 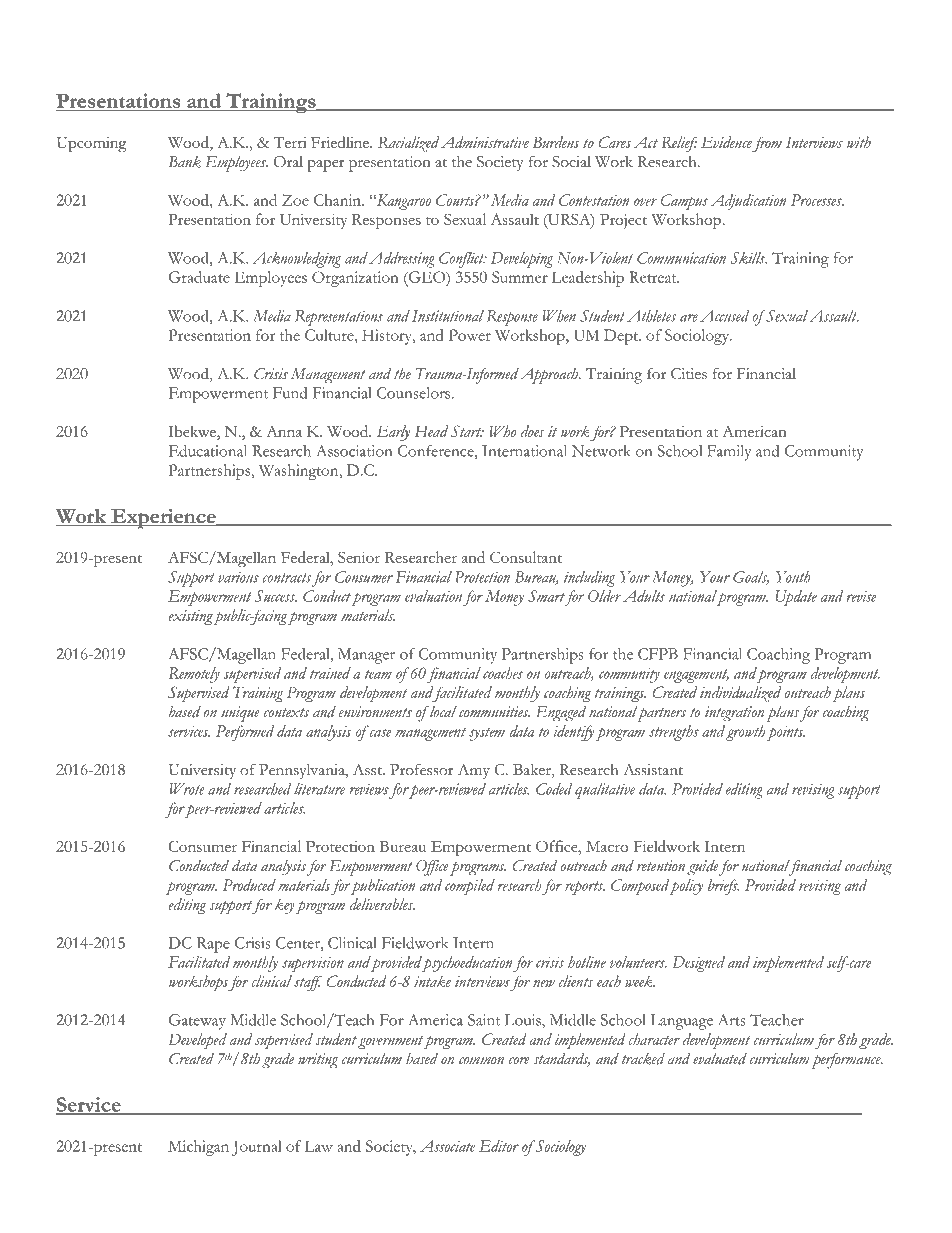 I want to click on briefs, so click(x=723, y=887).
